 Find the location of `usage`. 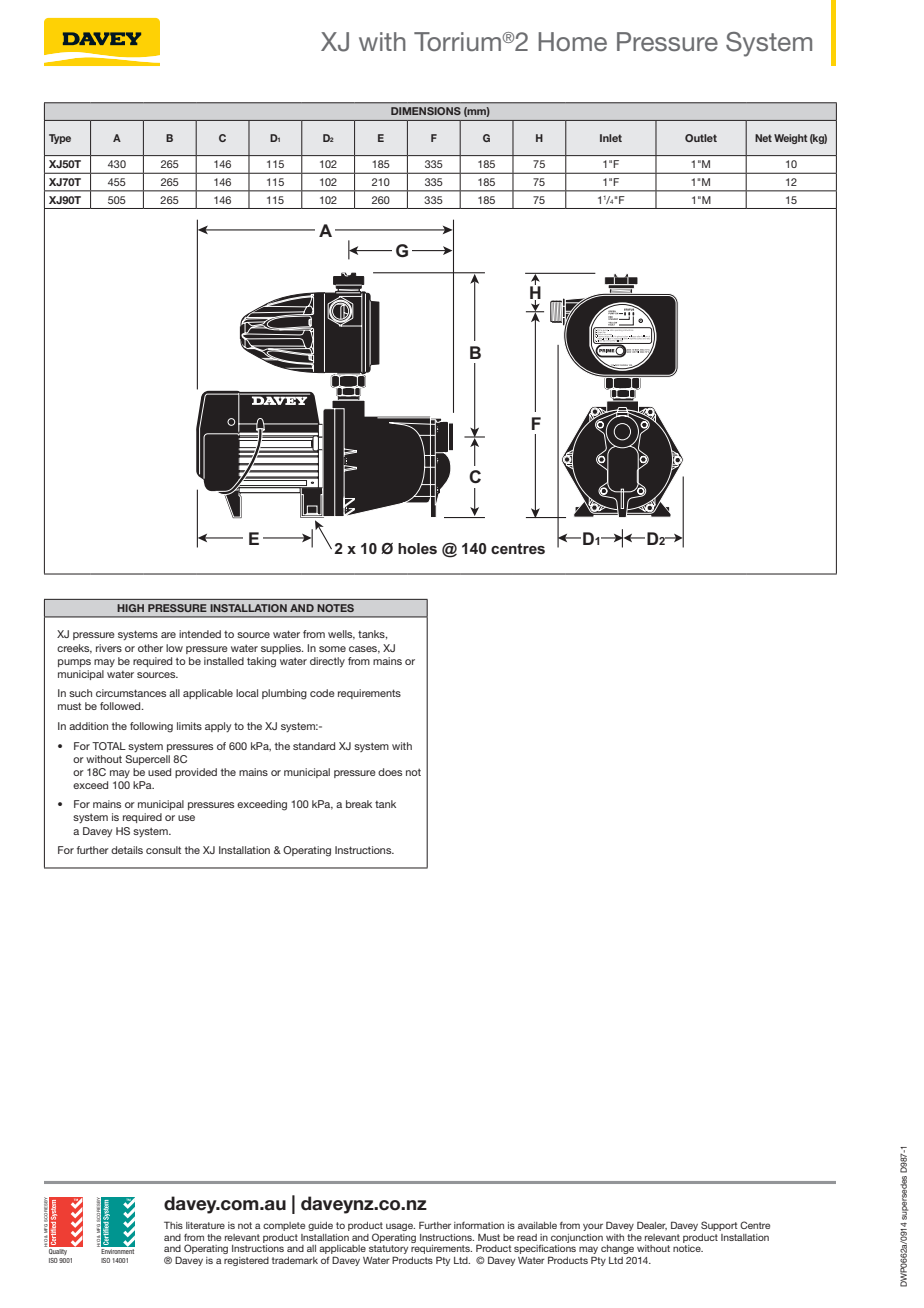

usage is located at coordinates (400, 1227).
